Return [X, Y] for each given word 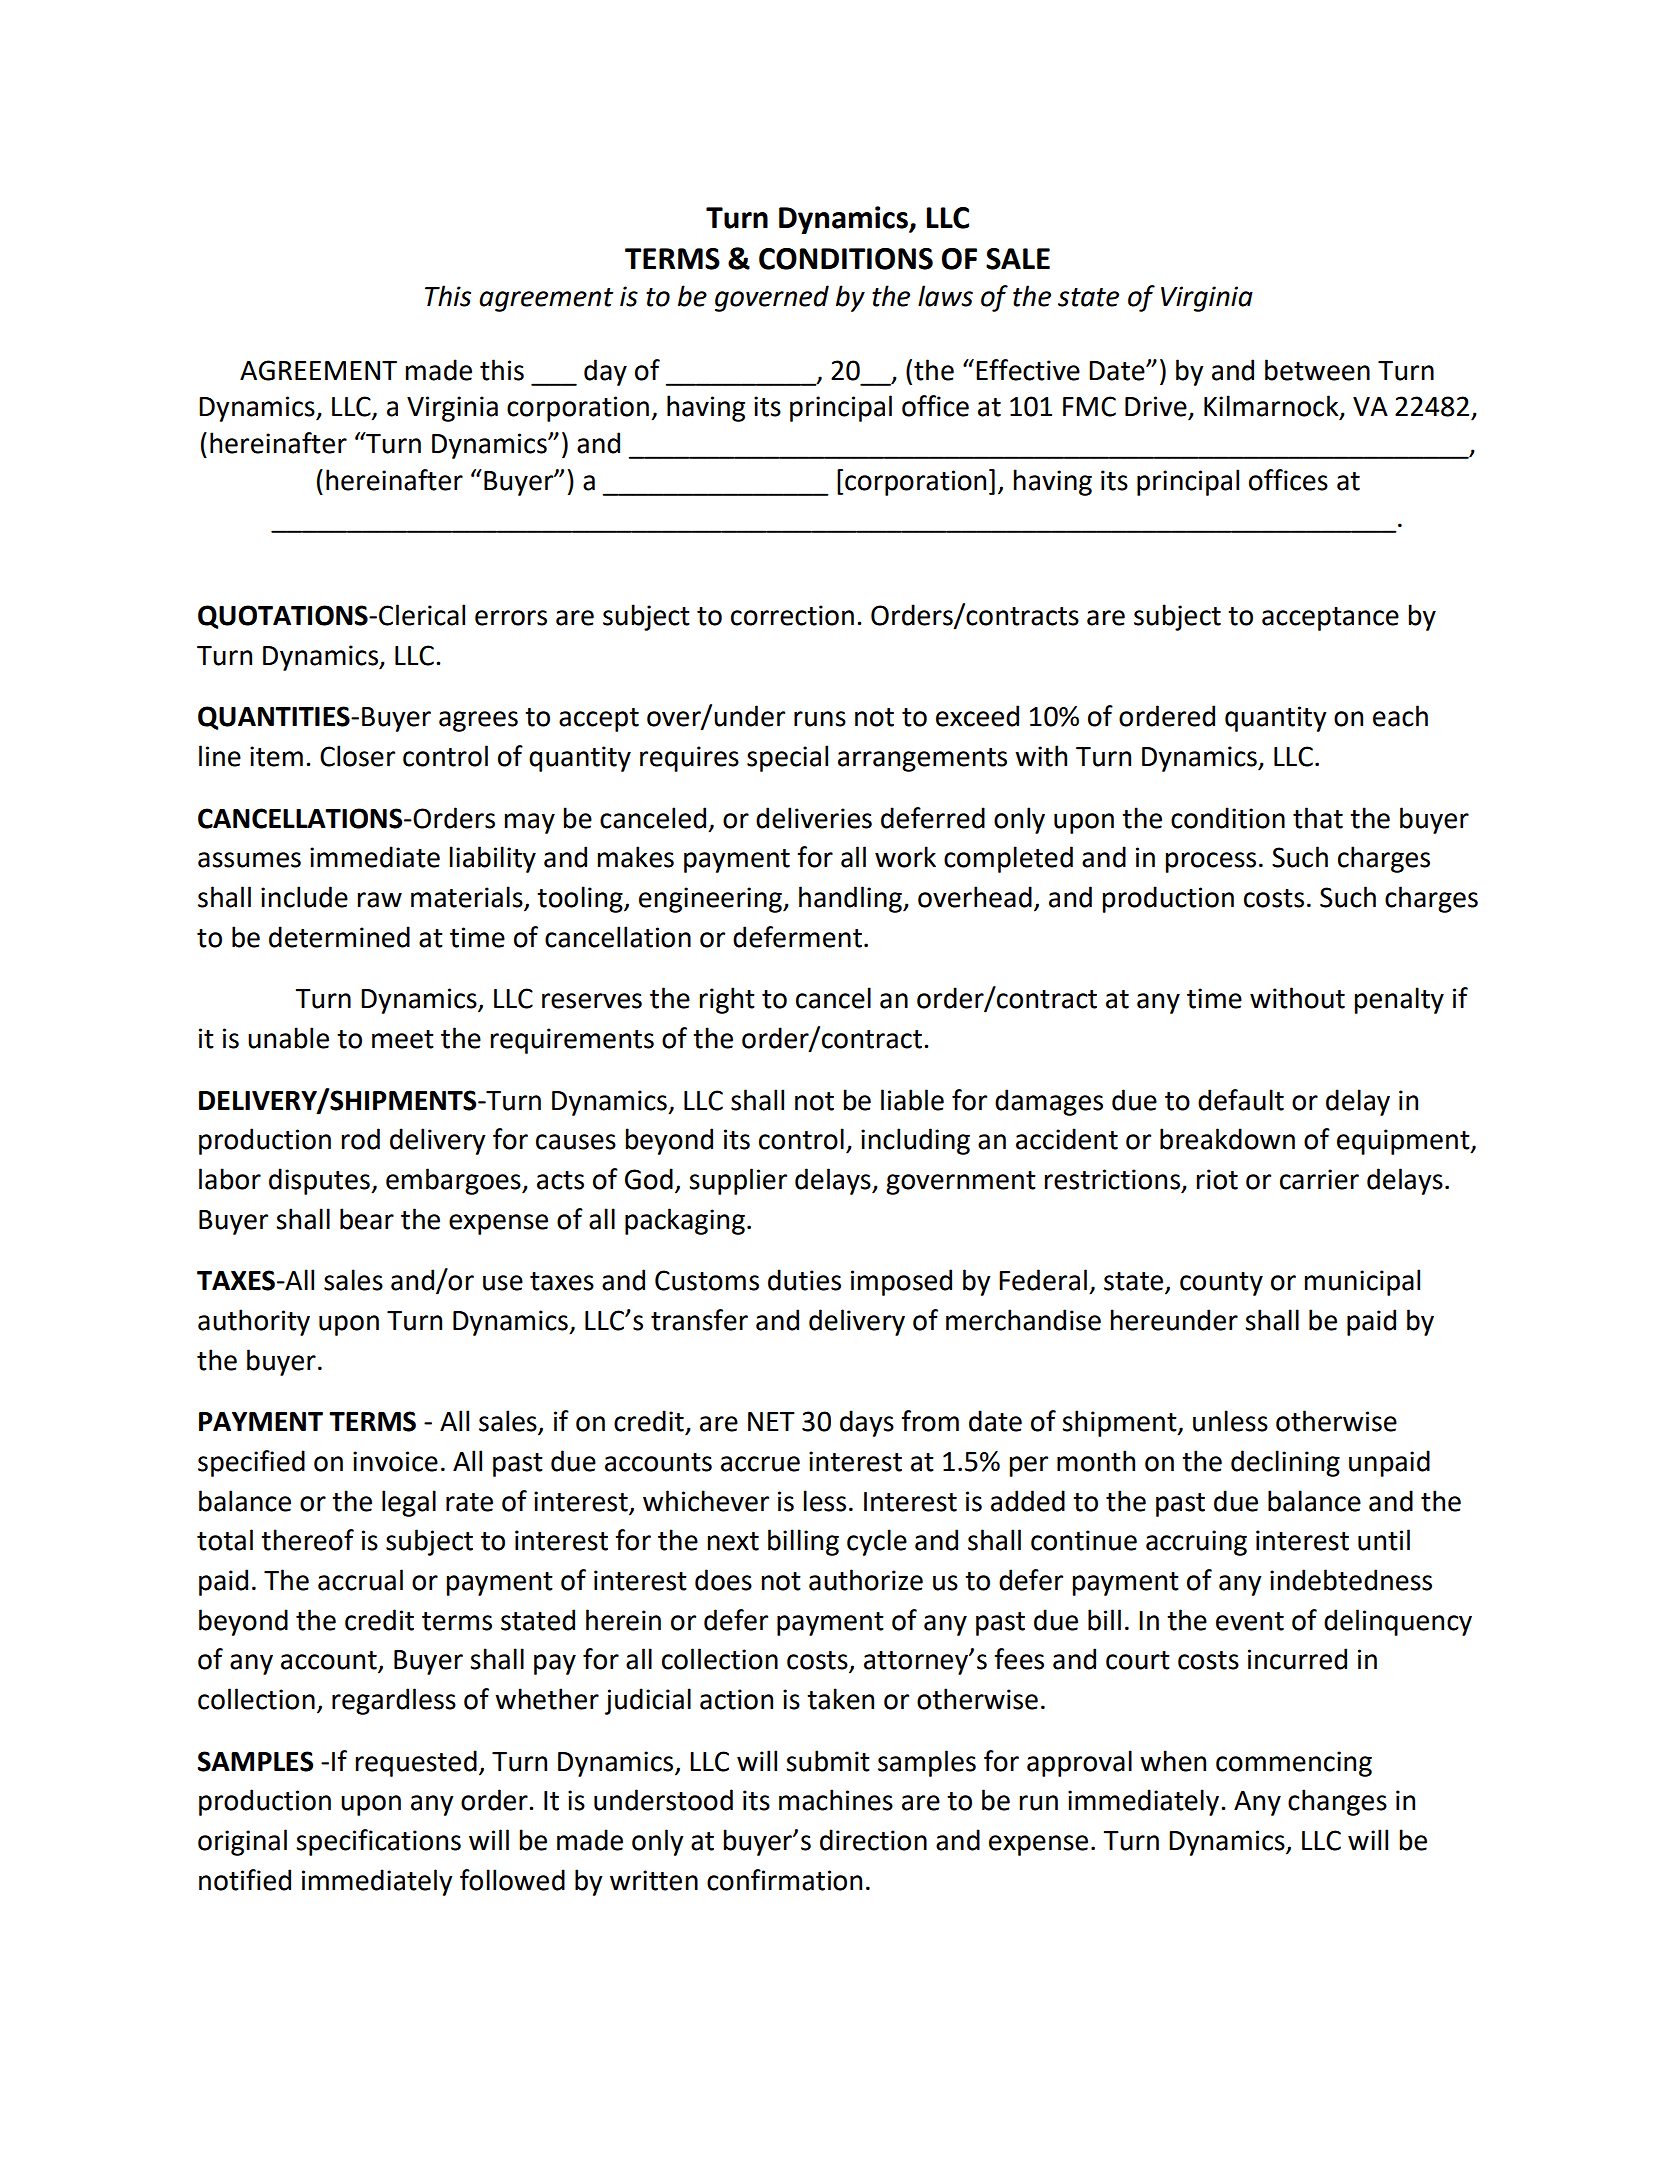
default [1241, 1100]
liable [912, 1100]
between [1317, 370]
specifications [378, 1842]
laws [945, 296]
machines [836, 1800]
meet [403, 1039]
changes [1337, 1802]
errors [511, 618]
